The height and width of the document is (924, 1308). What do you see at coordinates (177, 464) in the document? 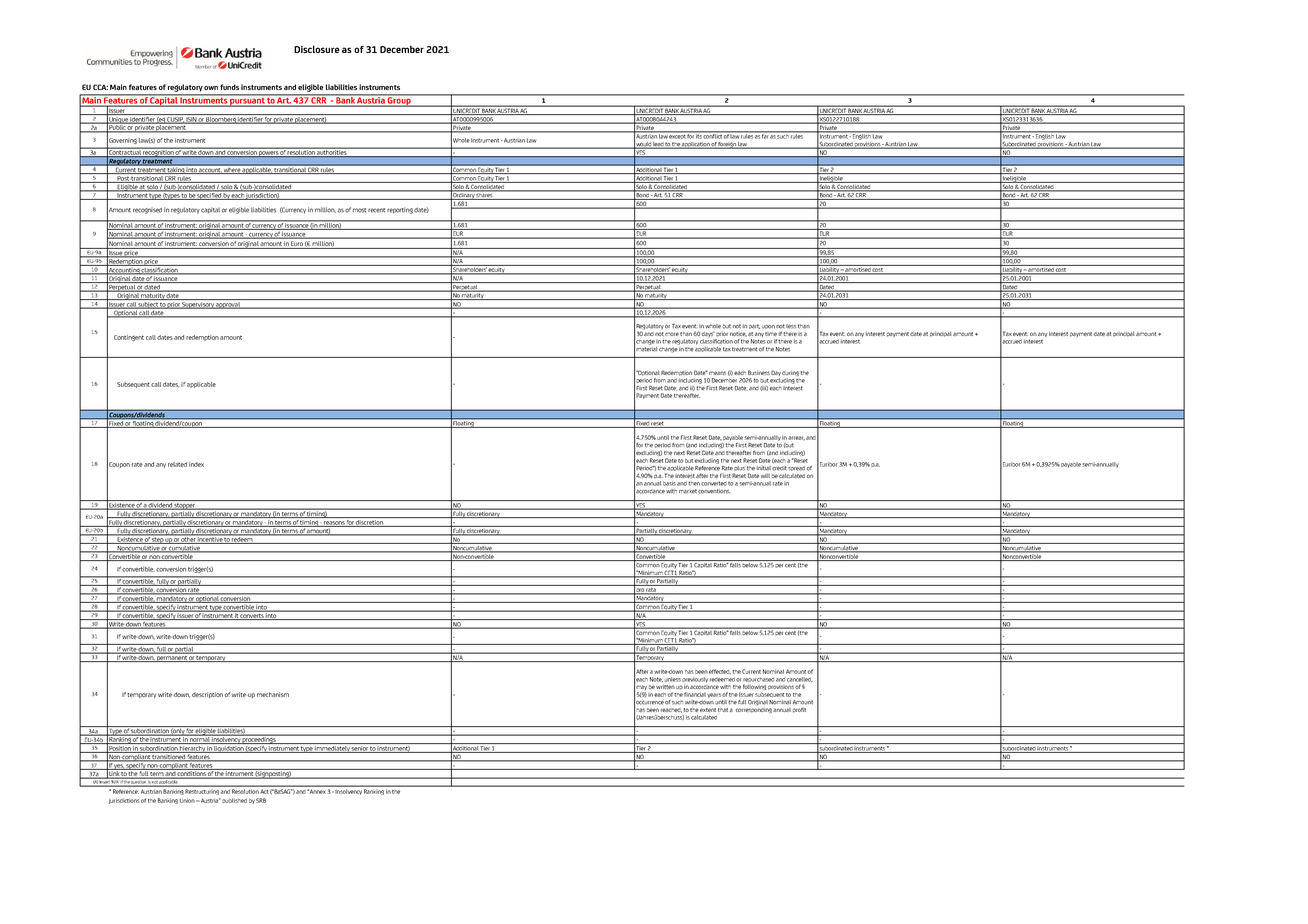
I see `related` at bounding box center [177, 464].
